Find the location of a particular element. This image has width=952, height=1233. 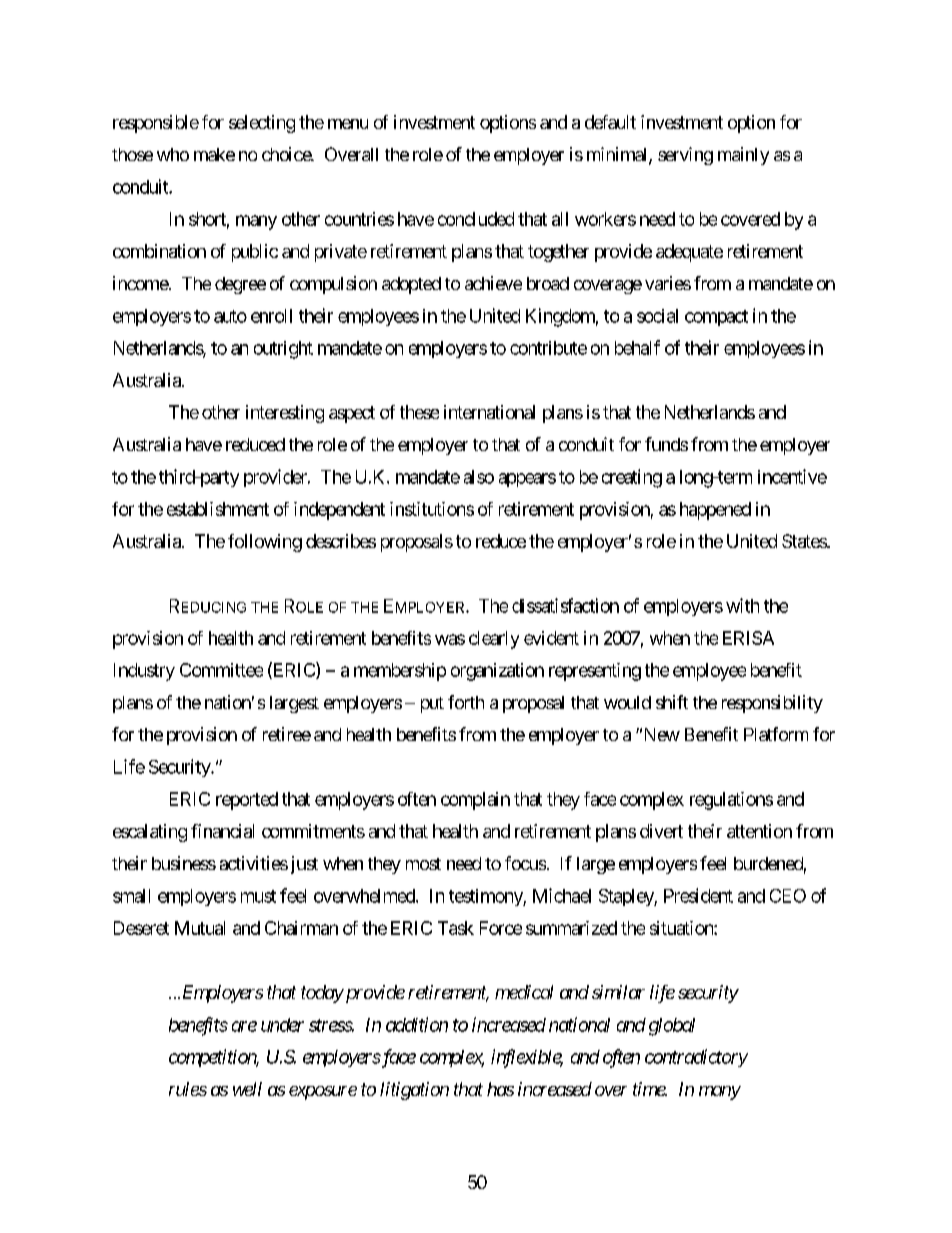

financial is located at coordinates (222, 831).
